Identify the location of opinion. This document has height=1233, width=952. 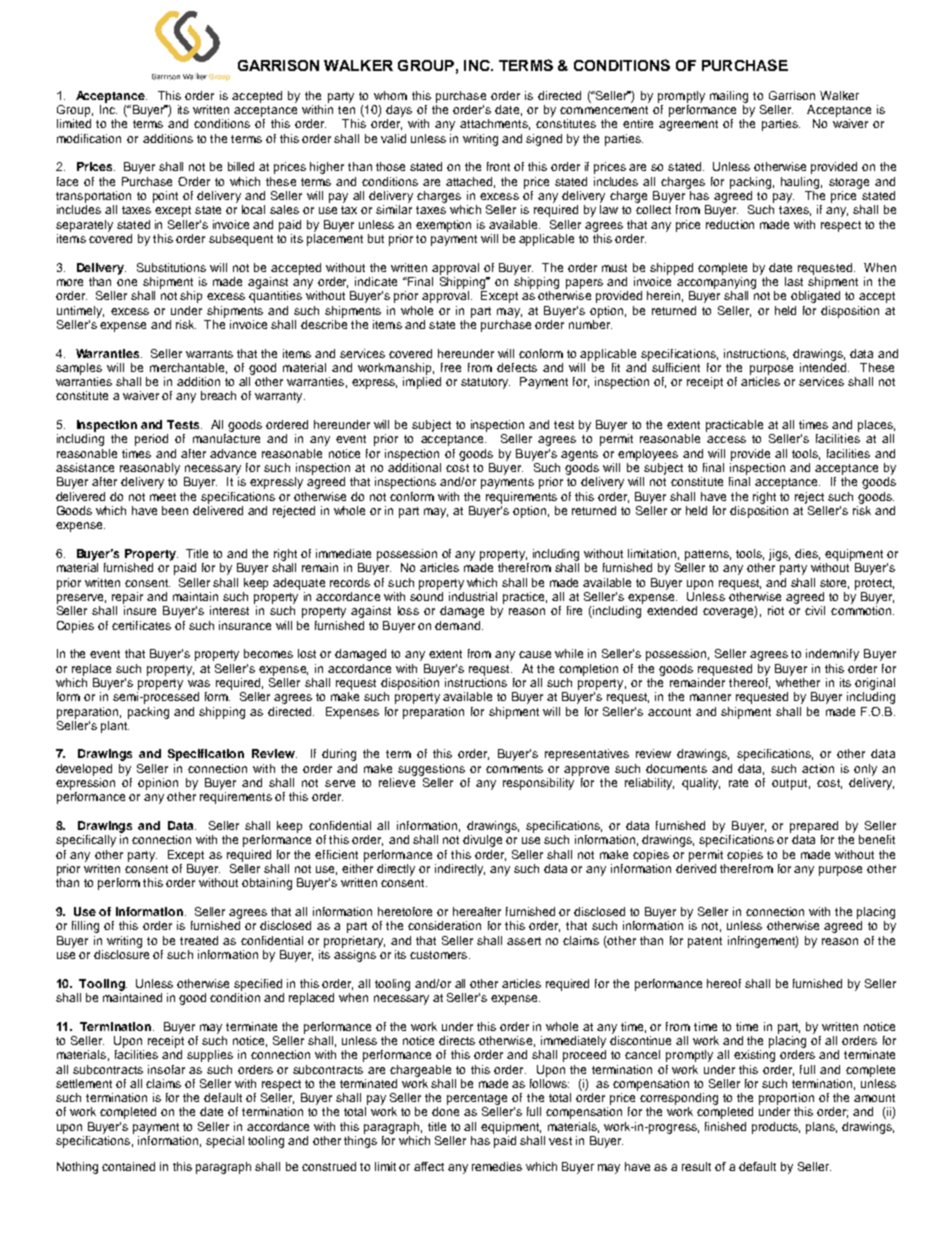
(158, 784).
